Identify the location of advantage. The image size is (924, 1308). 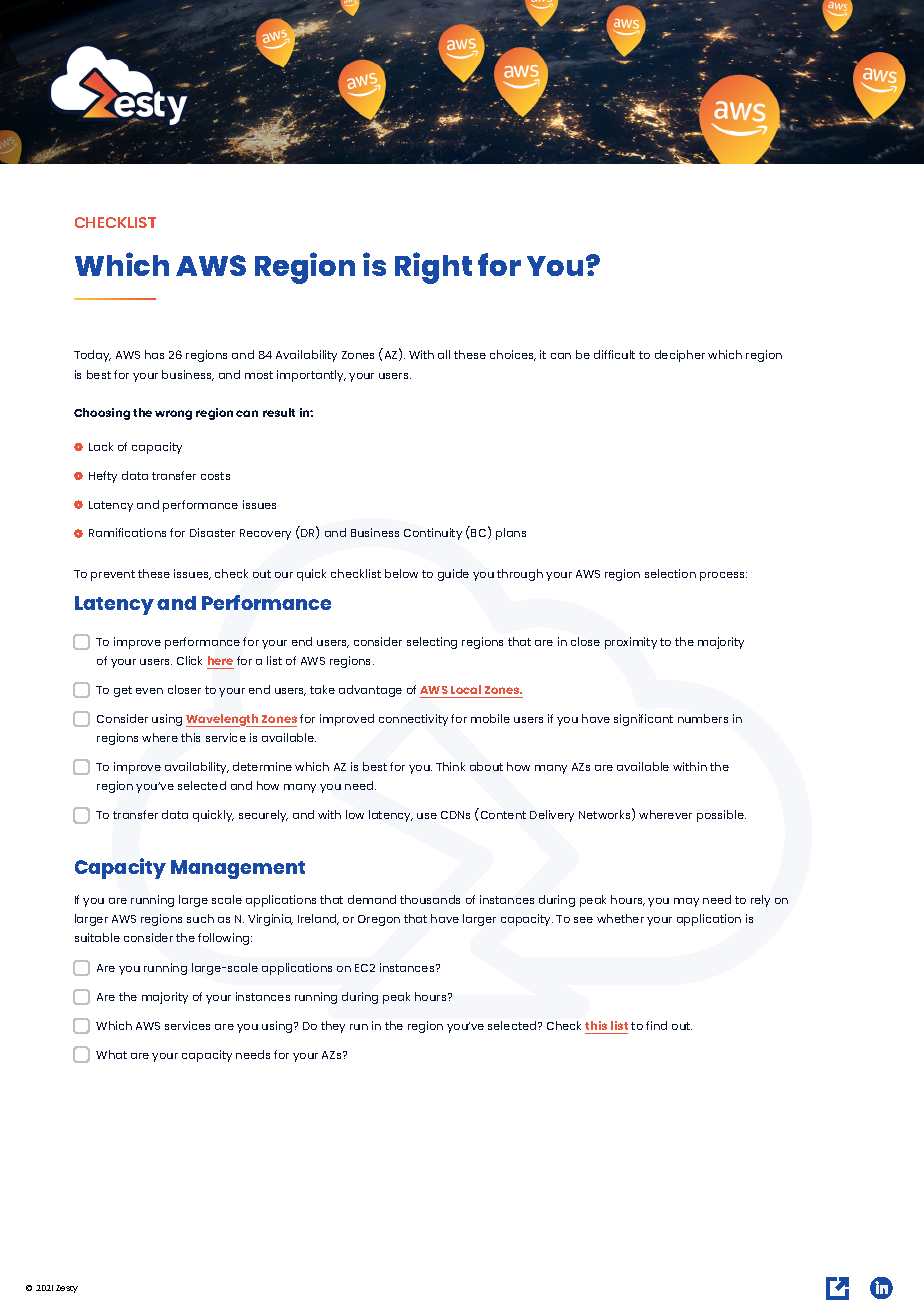
(370, 691).
